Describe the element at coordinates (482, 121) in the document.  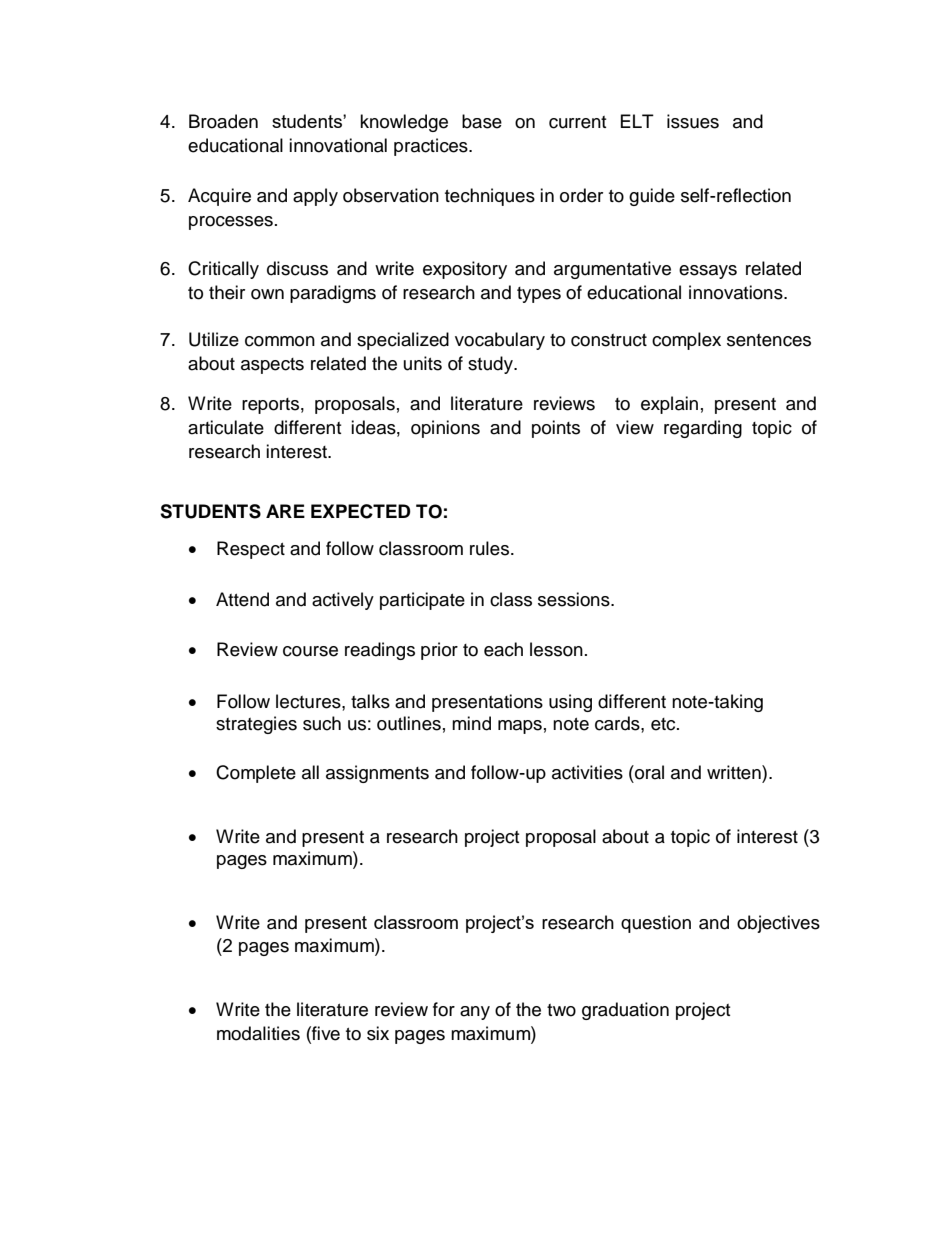
I see `base` at that location.
